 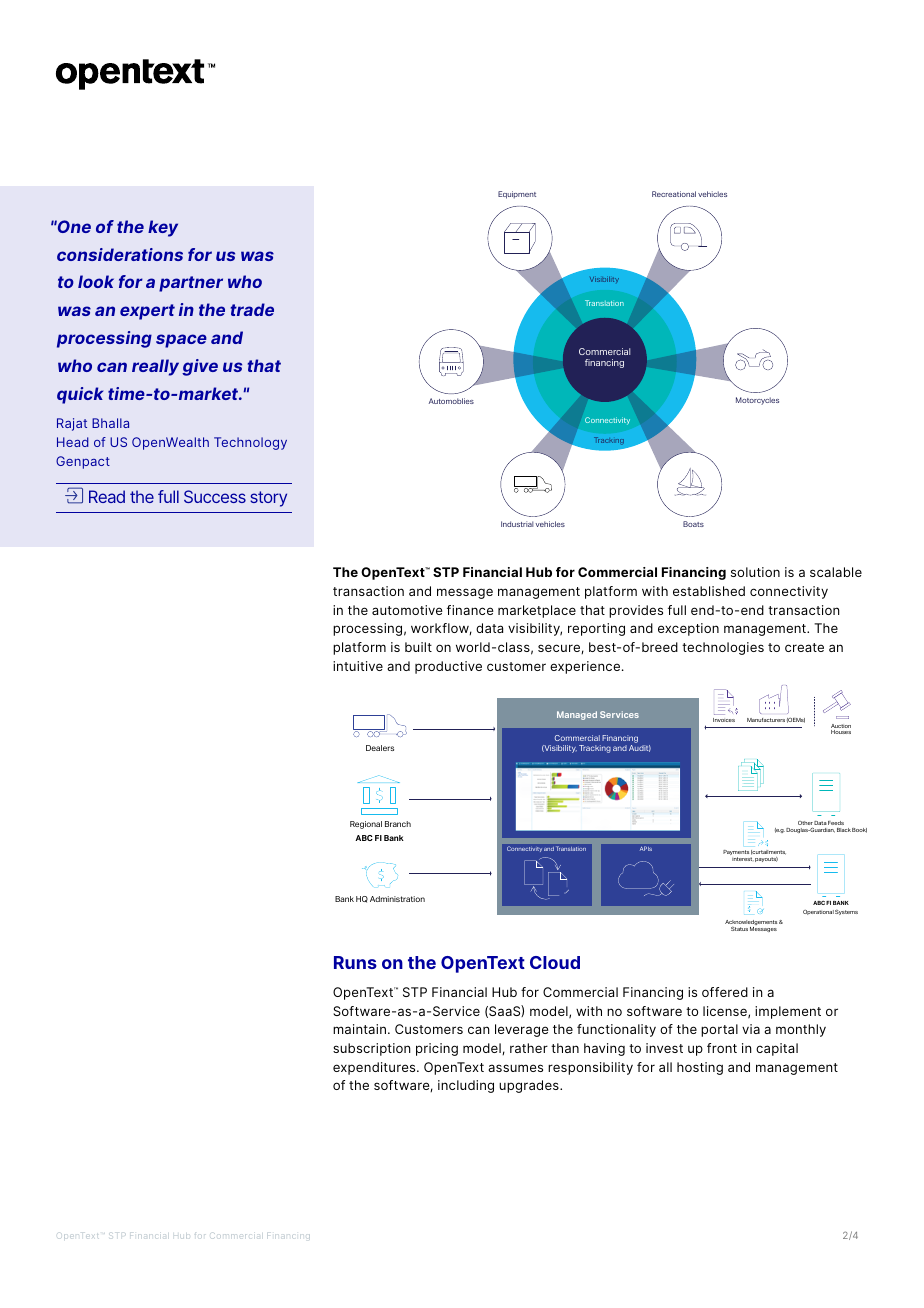 What do you see at coordinates (777, 1049) in the page?
I see `capital` at bounding box center [777, 1049].
